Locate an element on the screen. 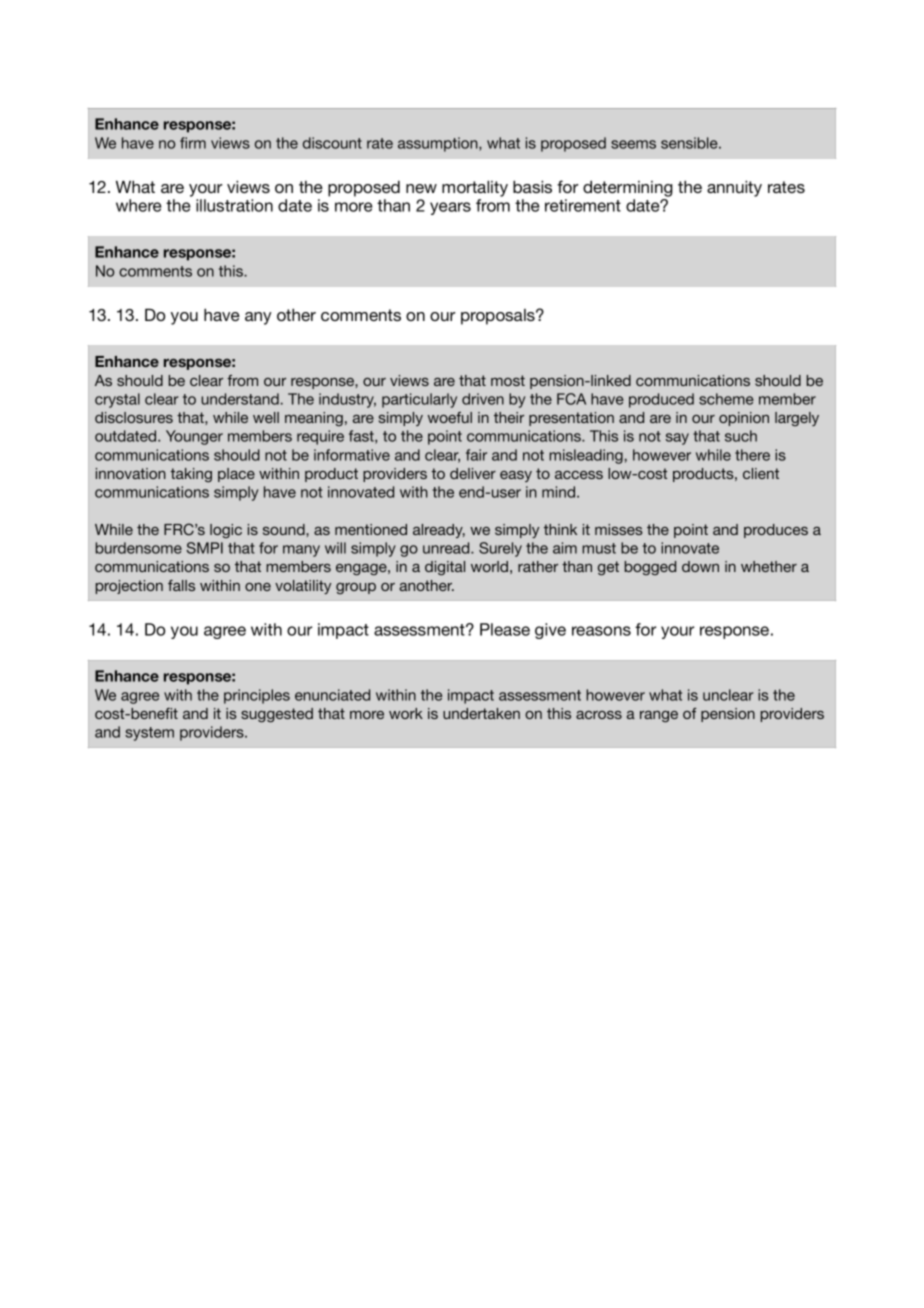 The width and height of the screenshot is (924, 1308). Please is located at coordinates (505, 629).
